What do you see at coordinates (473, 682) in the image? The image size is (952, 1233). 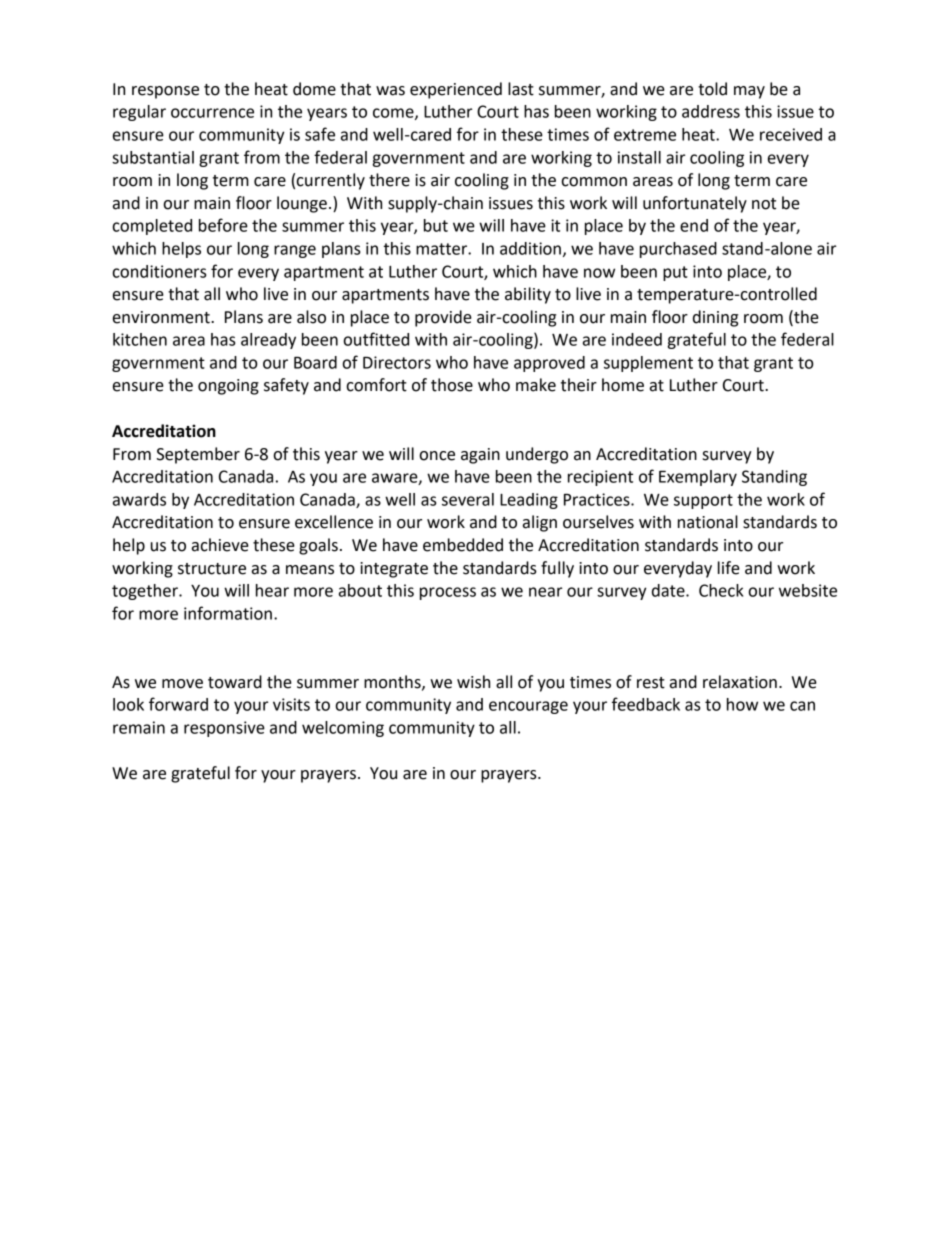 I see `wish` at bounding box center [473, 682].
